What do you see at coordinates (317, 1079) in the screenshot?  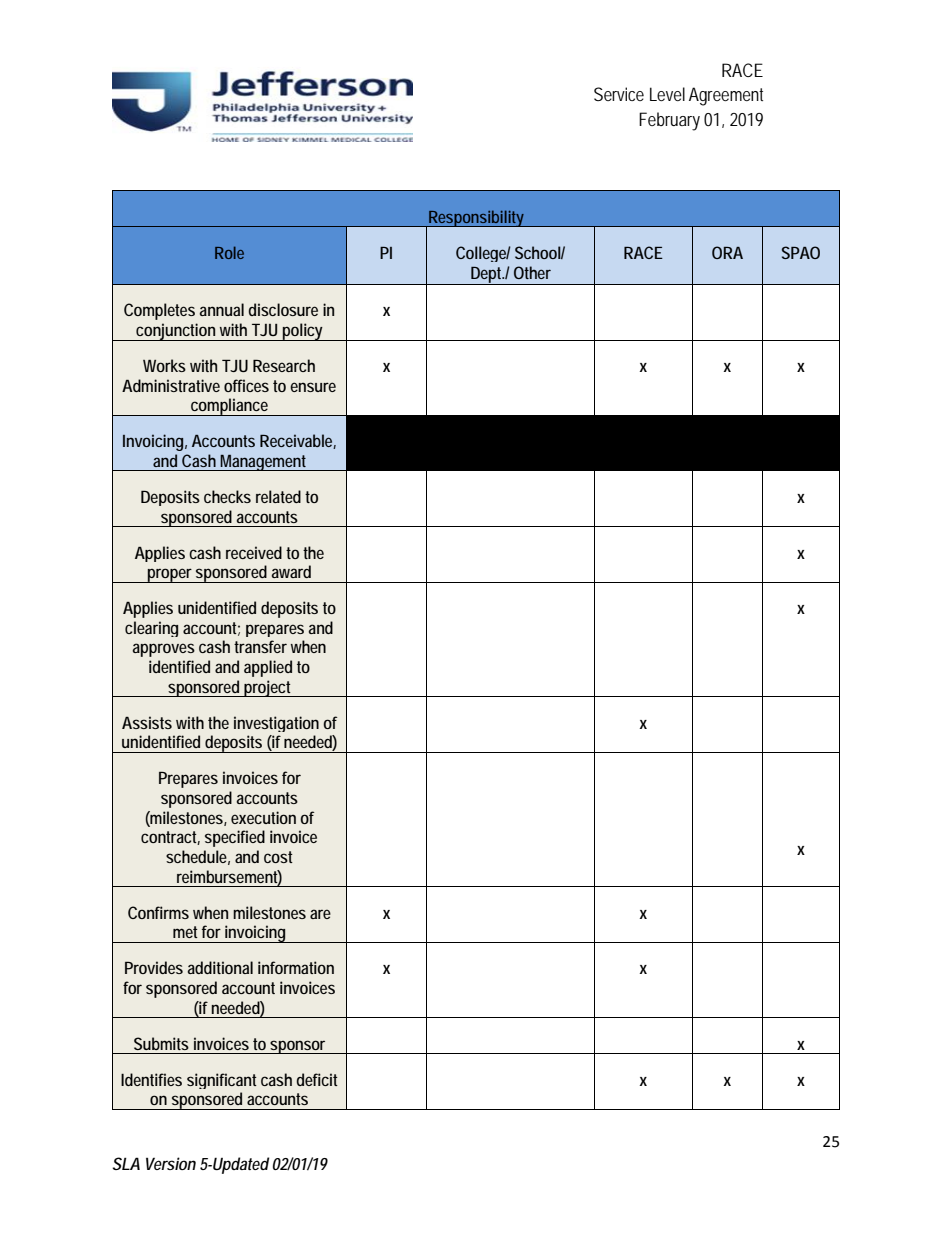 I see `deficit` at bounding box center [317, 1079].
